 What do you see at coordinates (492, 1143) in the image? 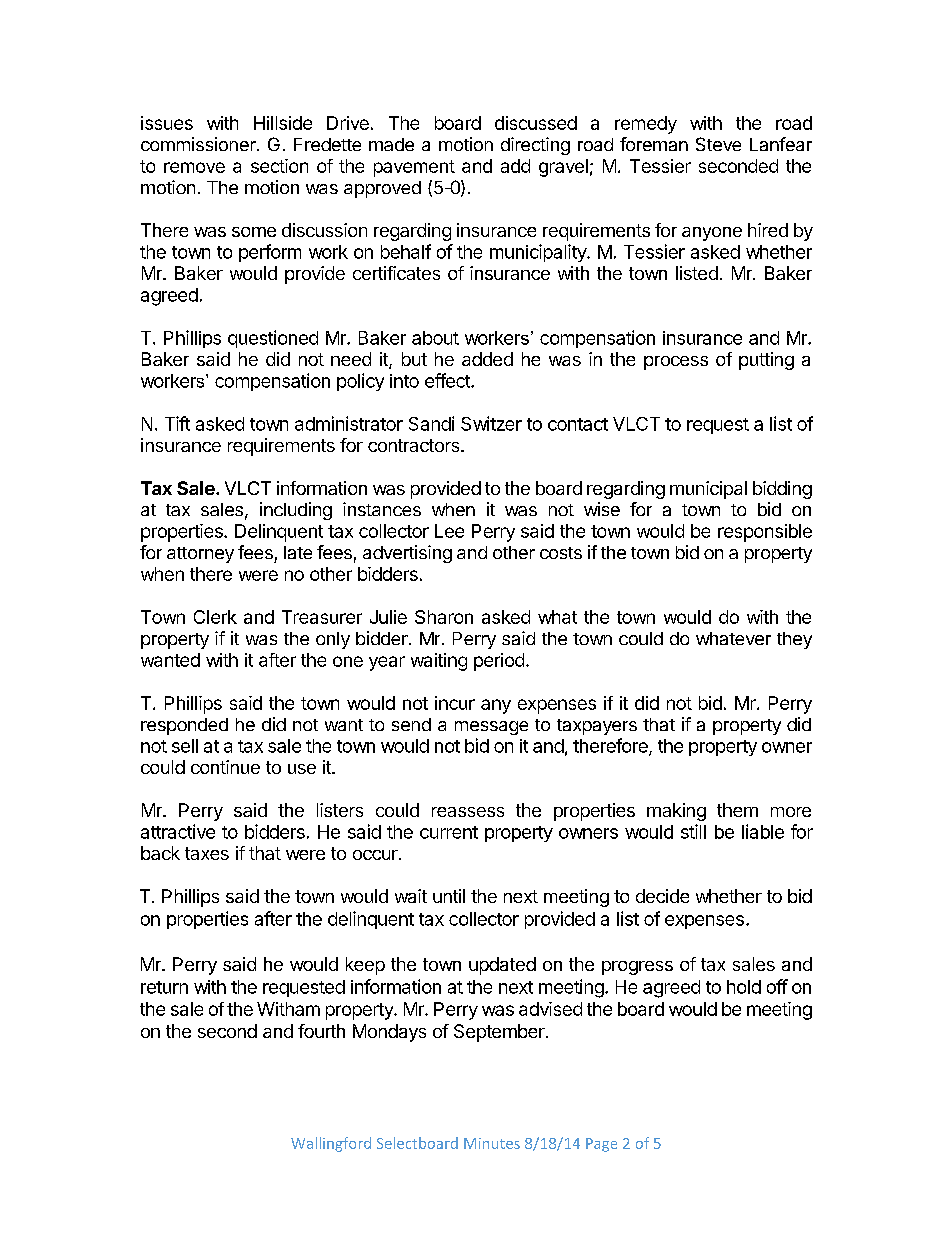
I see `Minutes` at bounding box center [492, 1143].
